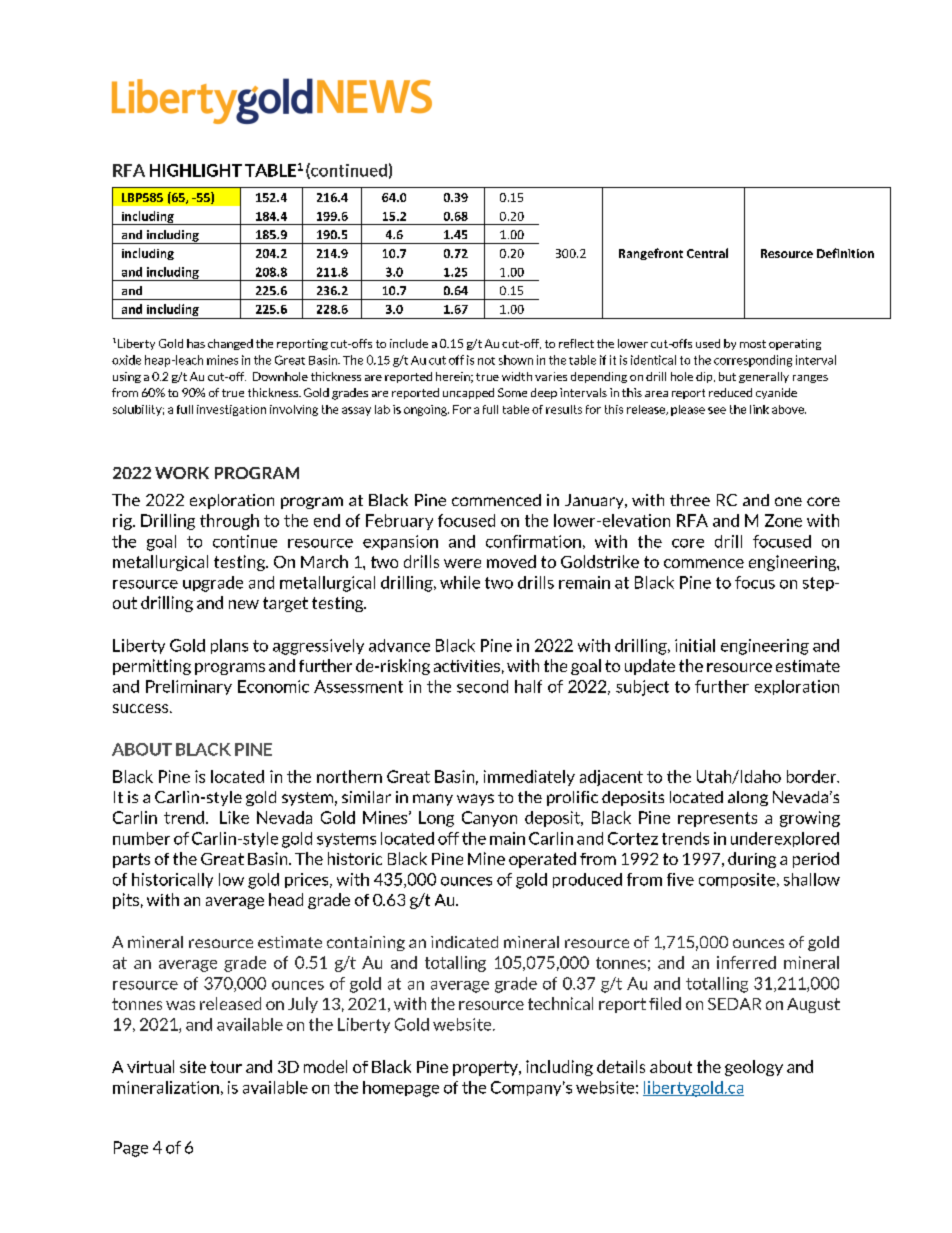 The width and height of the screenshot is (952, 1233). What do you see at coordinates (226, 1067) in the screenshot?
I see `tour` at bounding box center [226, 1067].
